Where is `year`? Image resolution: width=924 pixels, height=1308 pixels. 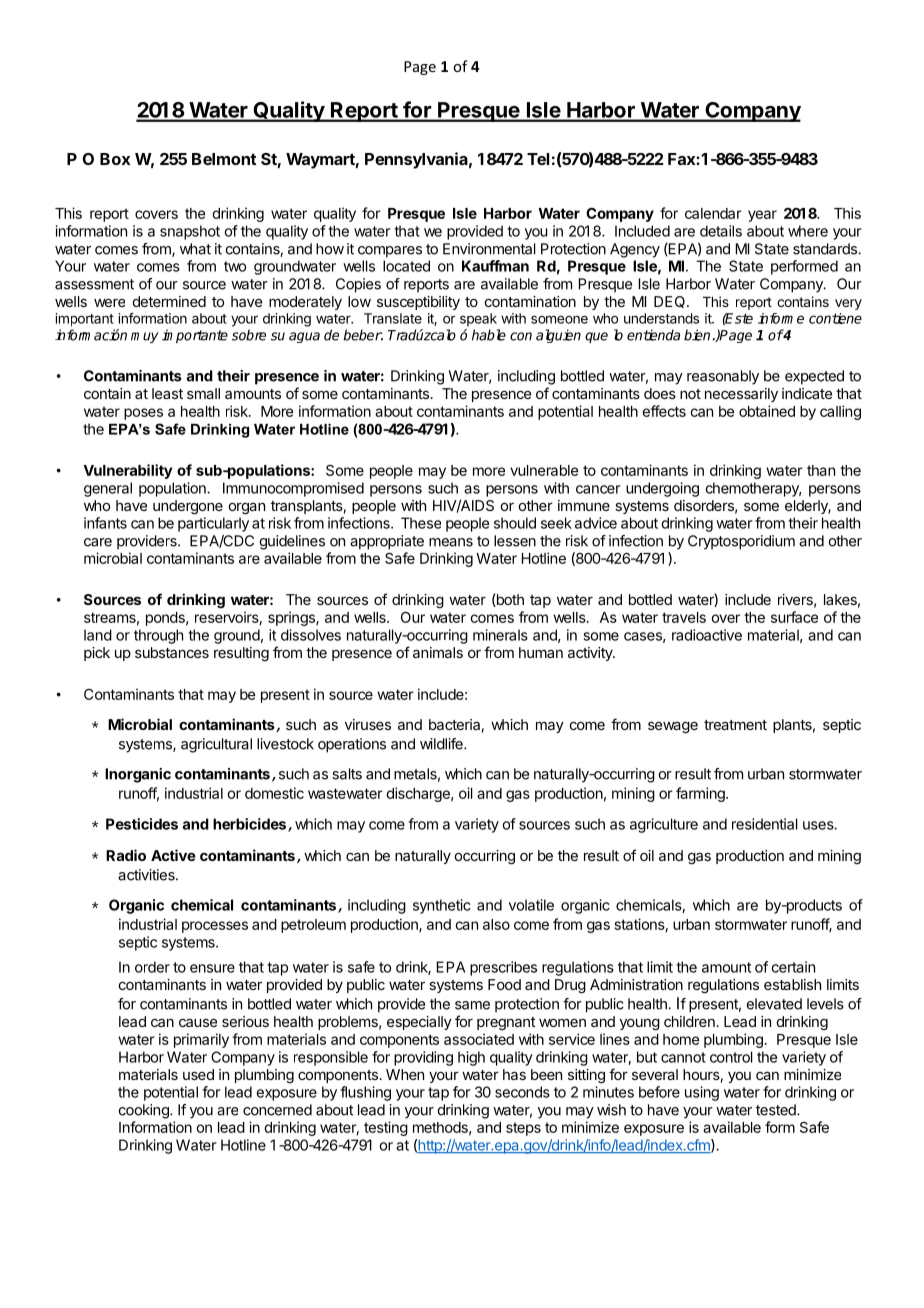 year is located at coordinates (762, 216).
